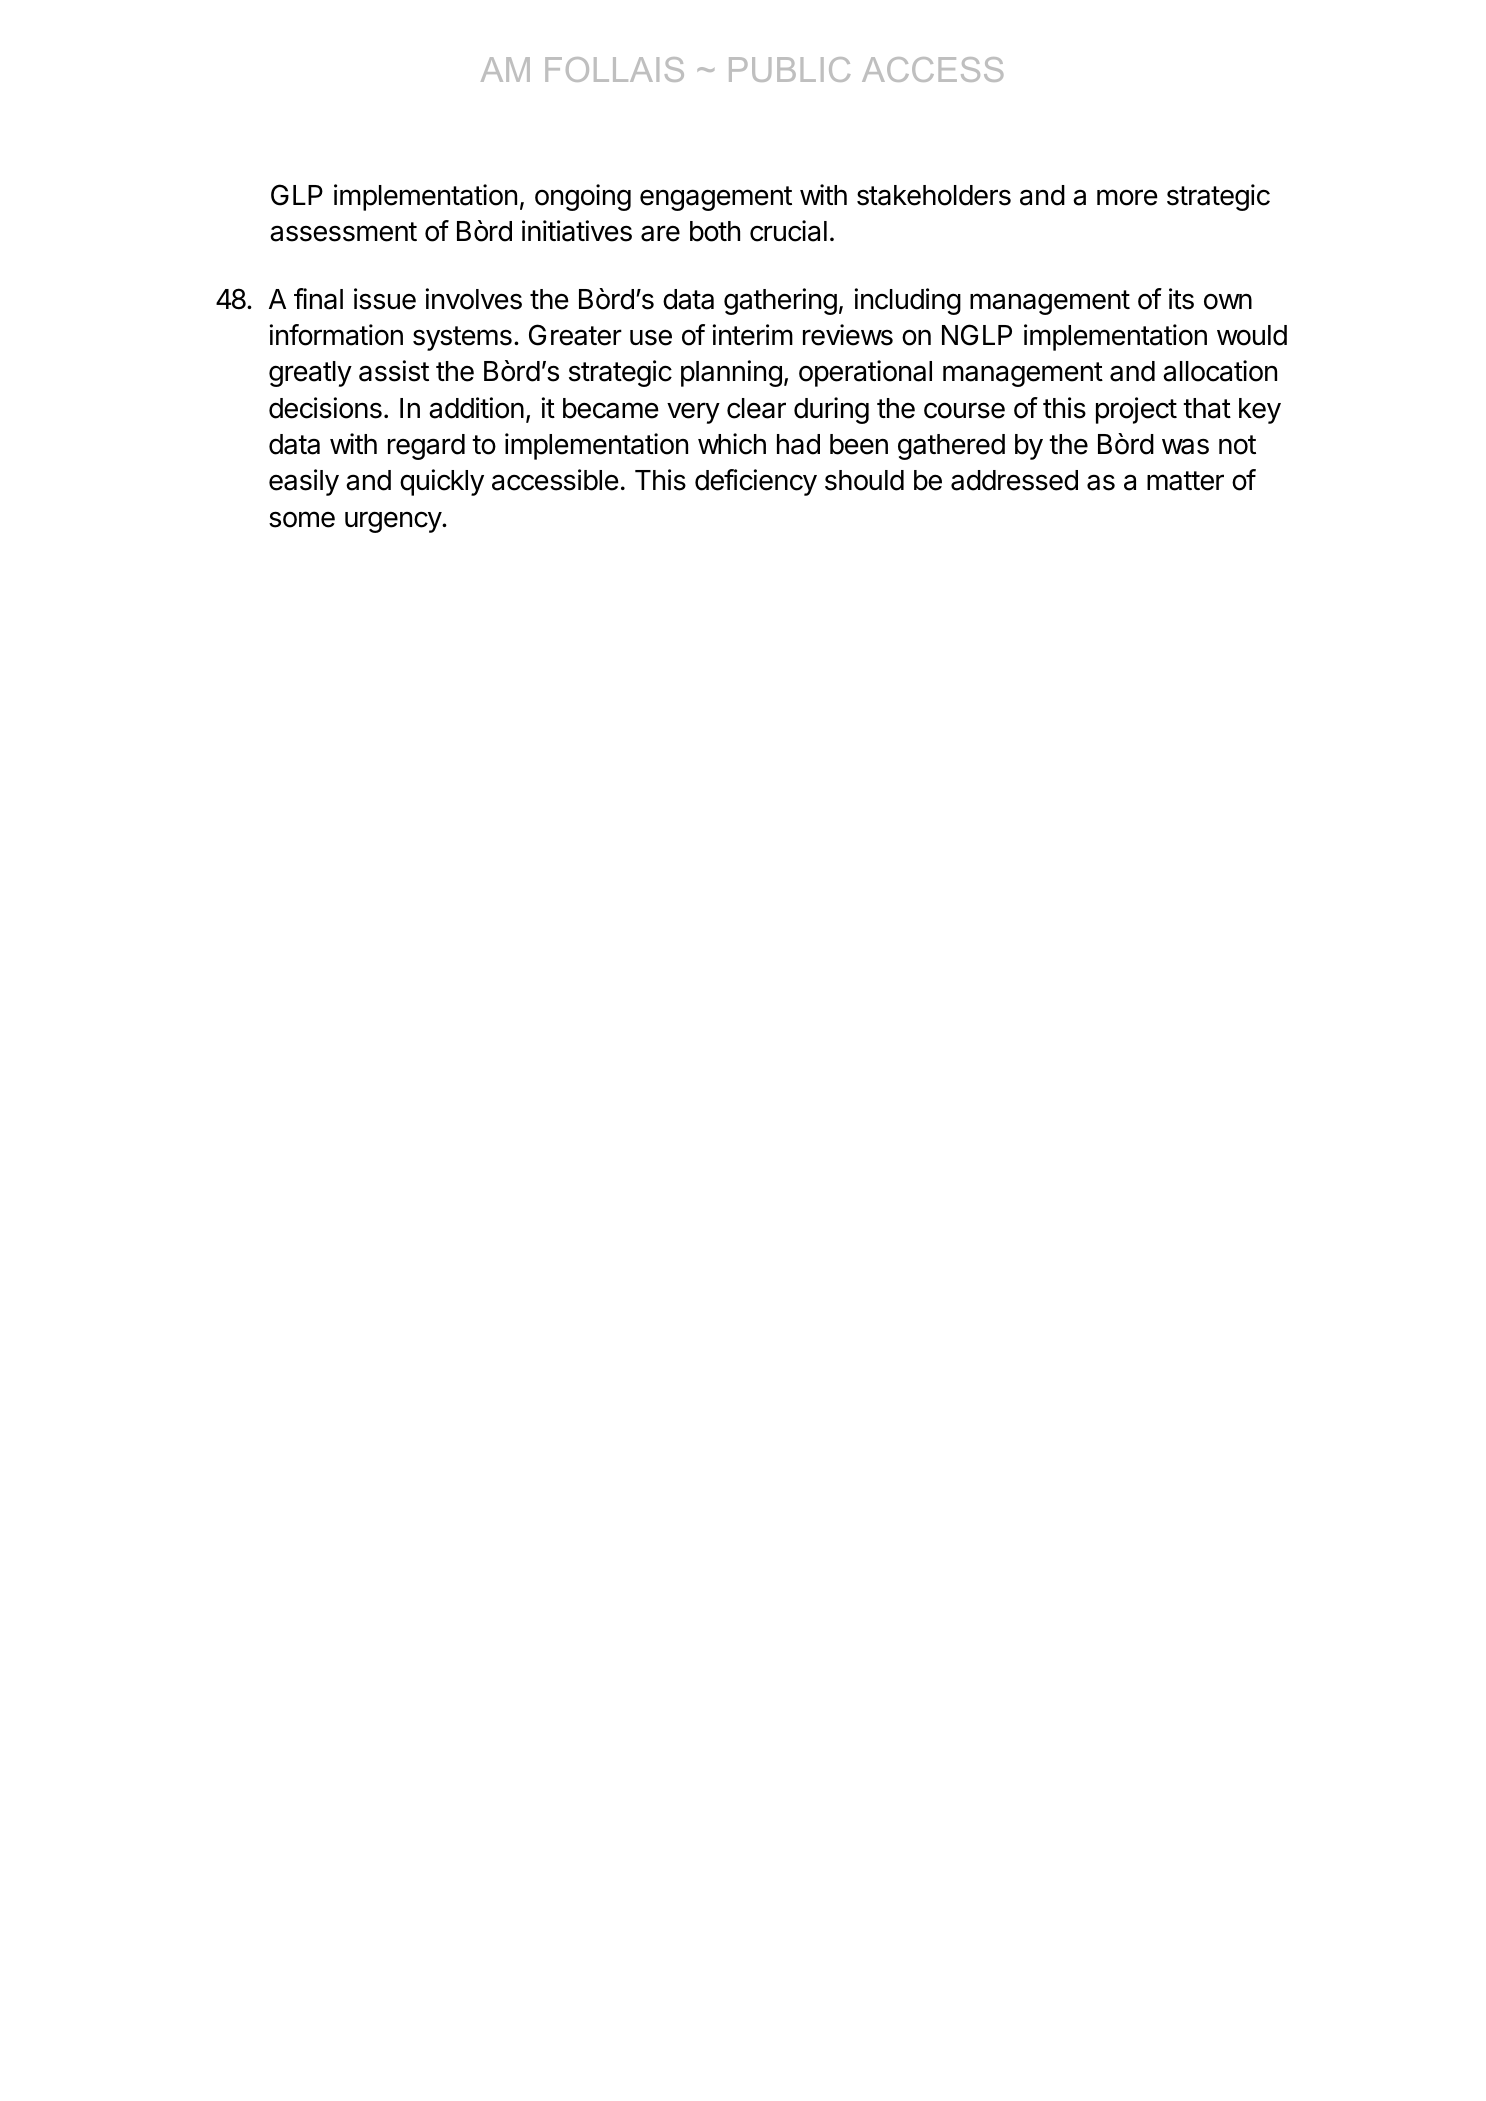 The width and height of the image is (1486, 2101). I want to click on more, so click(1127, 197).
